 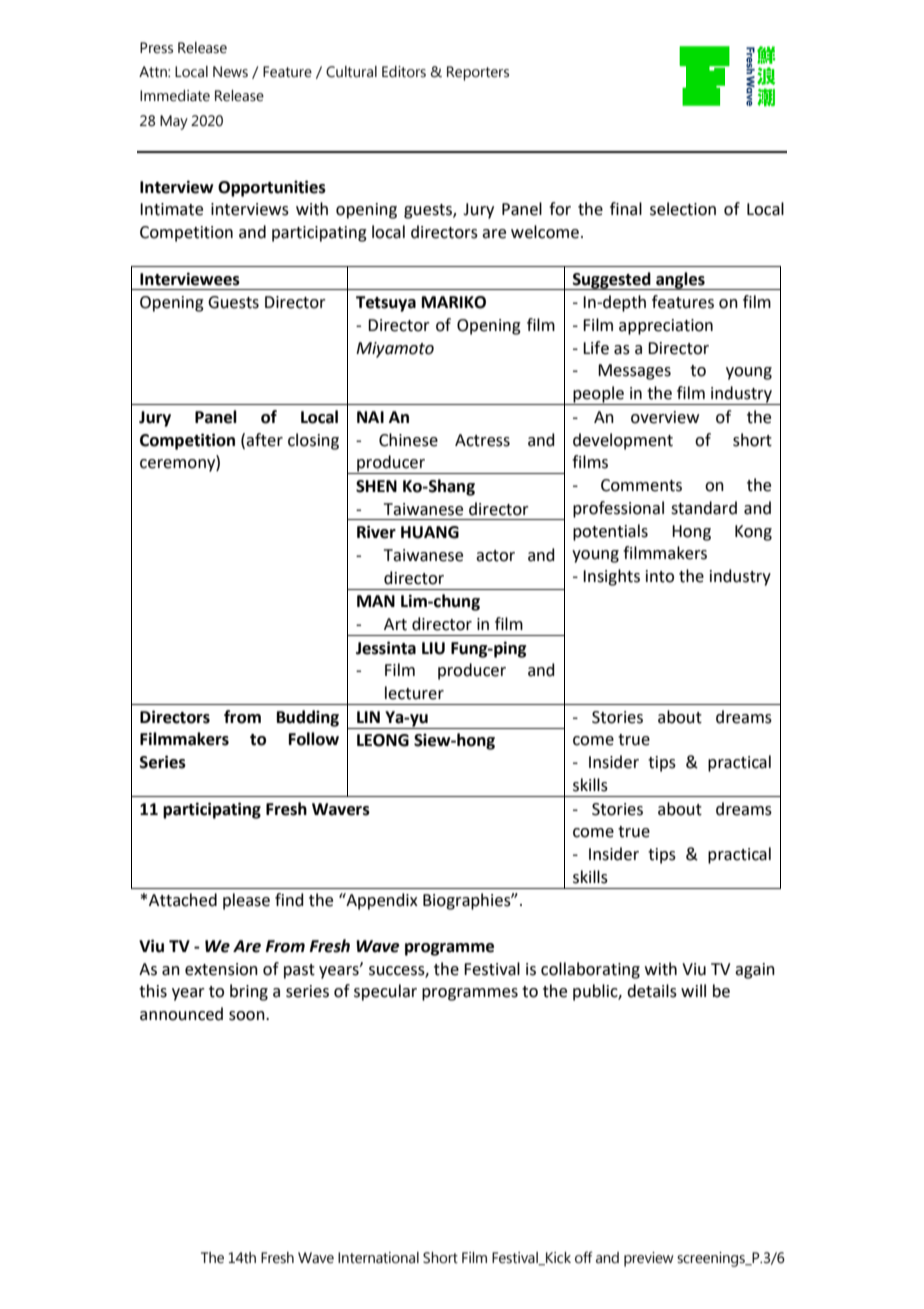 What do you see at coordinates (454, 302) in the screenshot?
I see `MARIKO` at bounding box center [454, 302].
